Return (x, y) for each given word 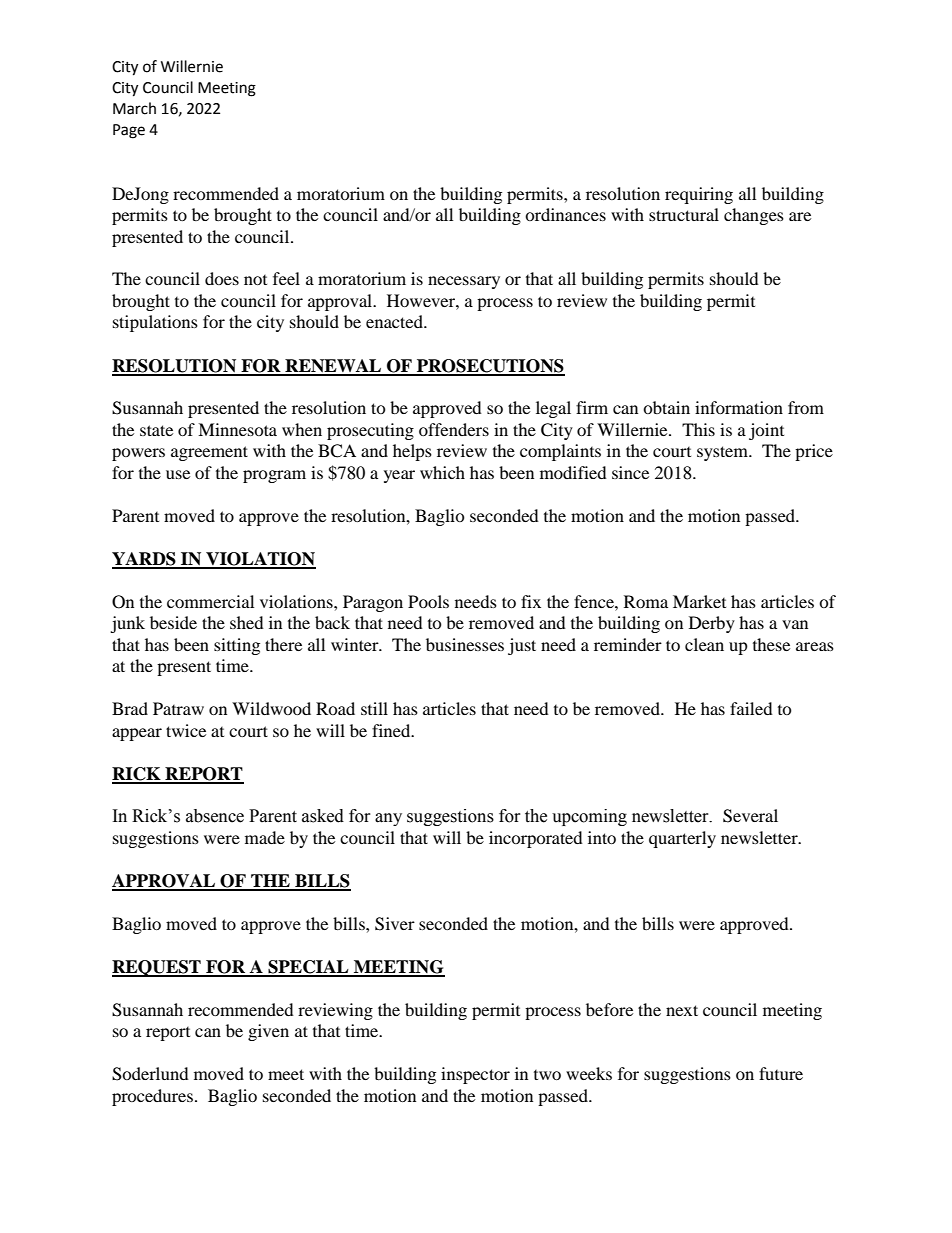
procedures (152, 1097)
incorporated (536, 839)
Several (750, 816)
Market (699, 601)
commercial (210, 601)
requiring (699, 195)
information (739, 407)
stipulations (155, 323)
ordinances (565, 214)
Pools (428, 601)
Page (129, 131)
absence (215, 816)
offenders (454, 429)
